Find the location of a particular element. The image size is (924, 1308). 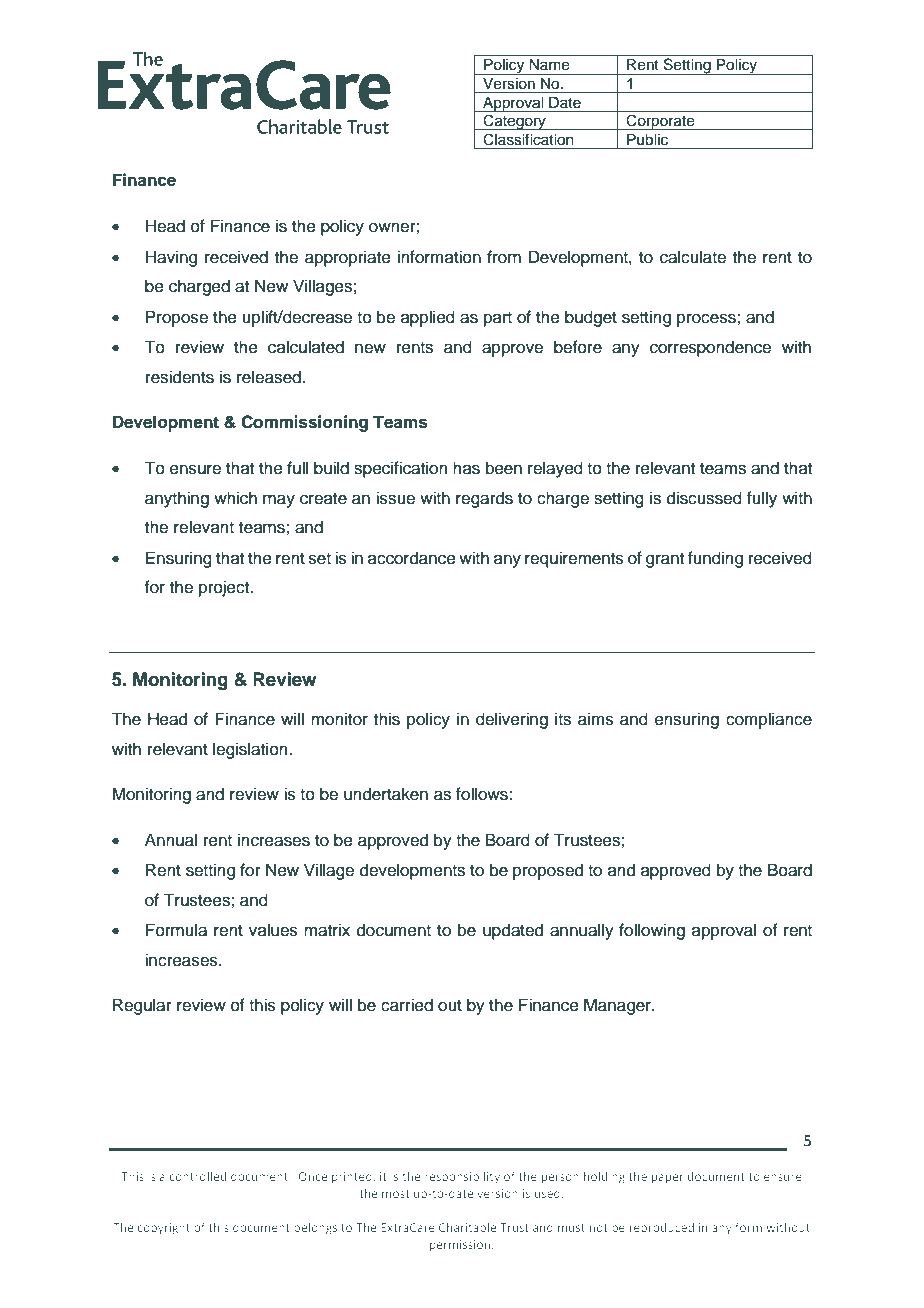

from is located at coordinates (504, 257).
